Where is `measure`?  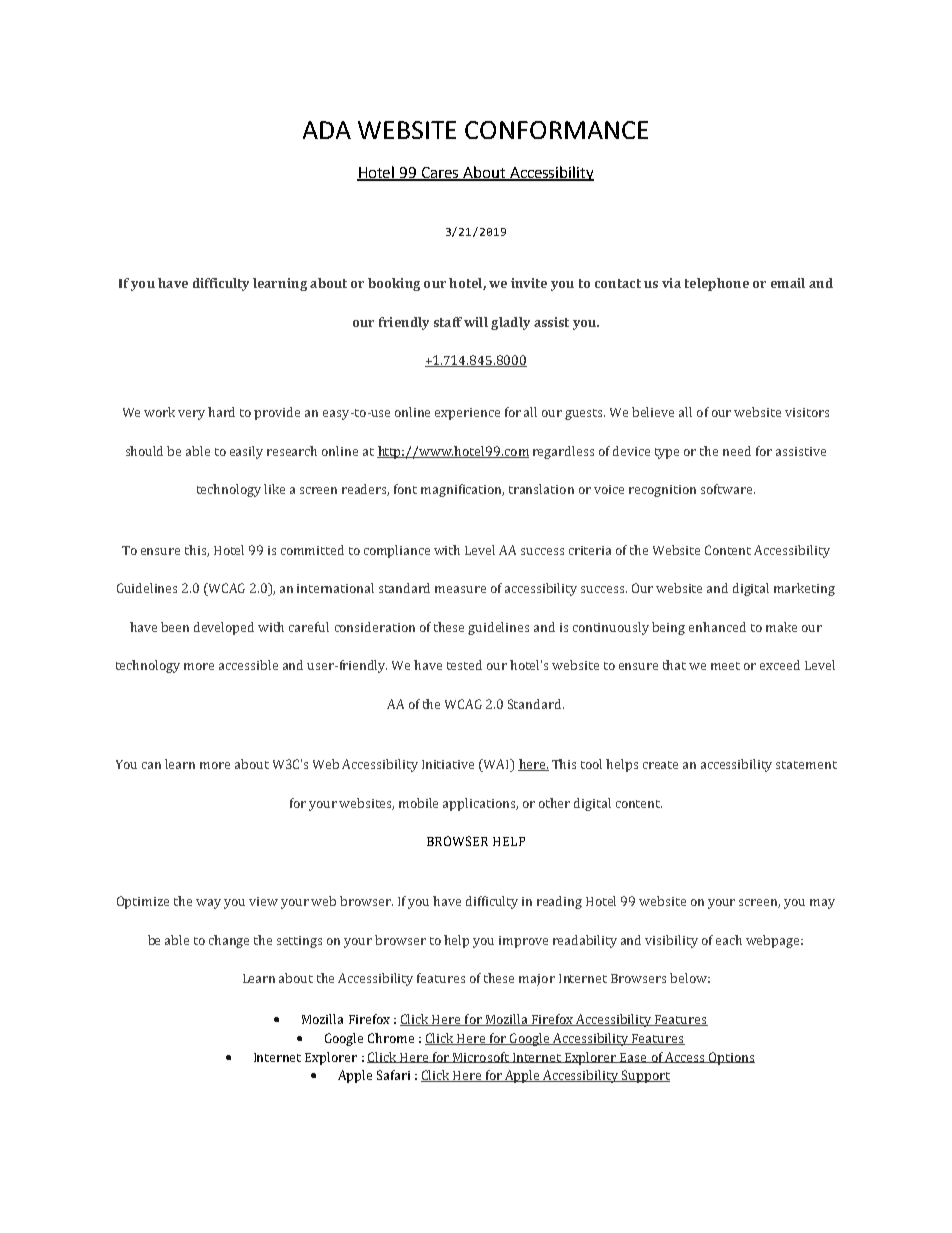 measure is located at coordinates (460, 589).
